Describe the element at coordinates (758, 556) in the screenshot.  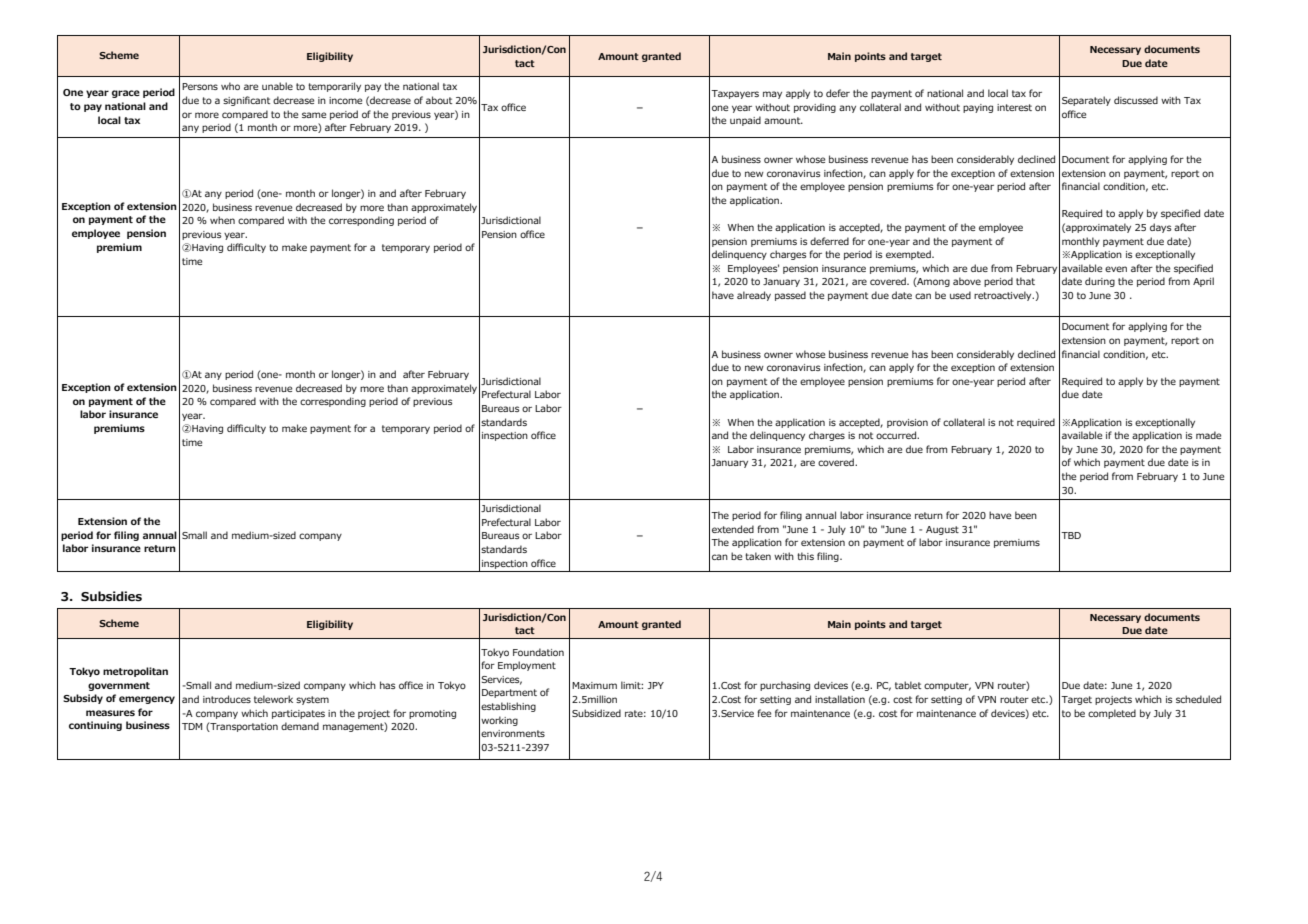
I see `taken` at that location.
